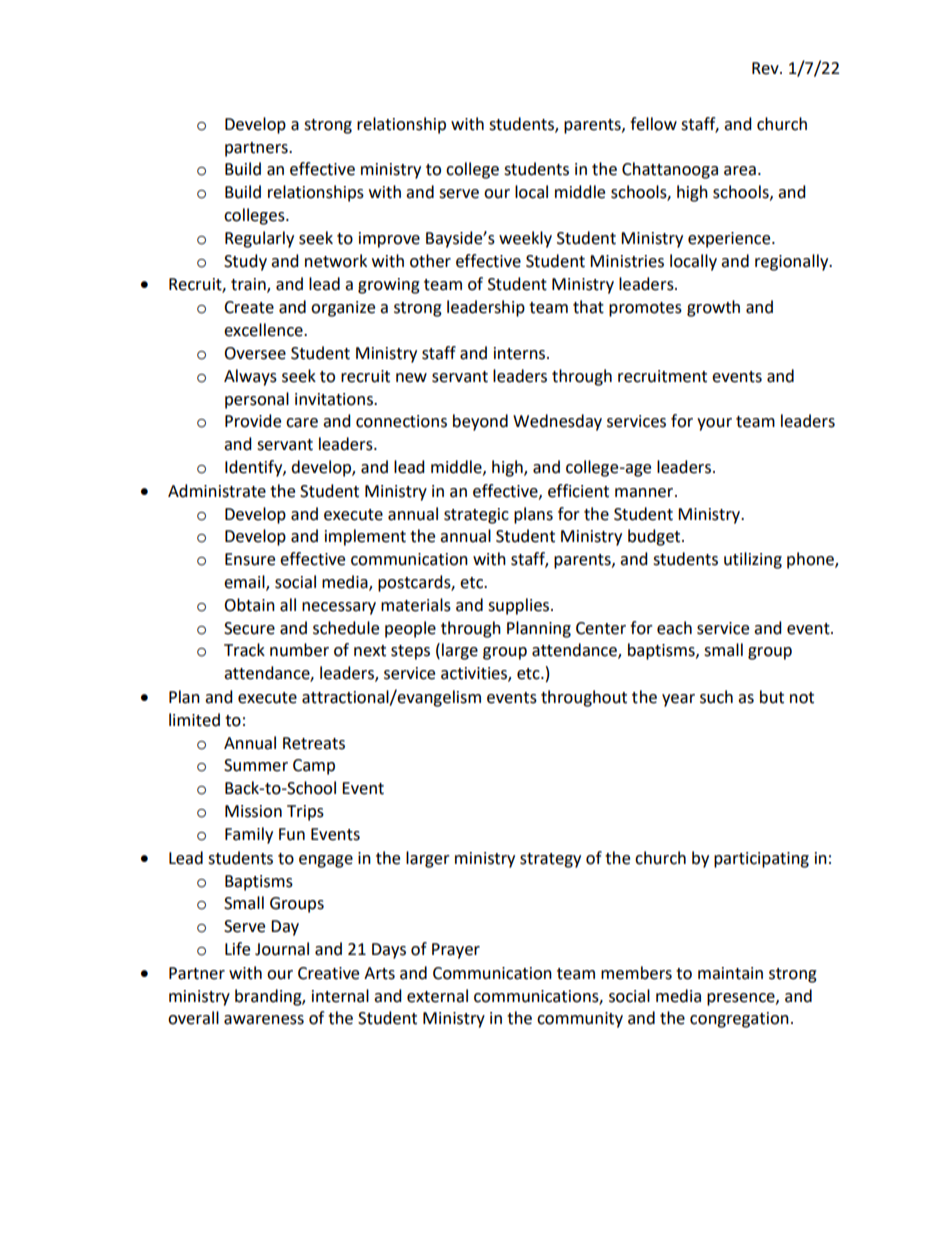 The width and height of the screenshot is (952, 1233). Describe the element at coordinates (521, 353) in the screenshot. I see `interns` at that location.
